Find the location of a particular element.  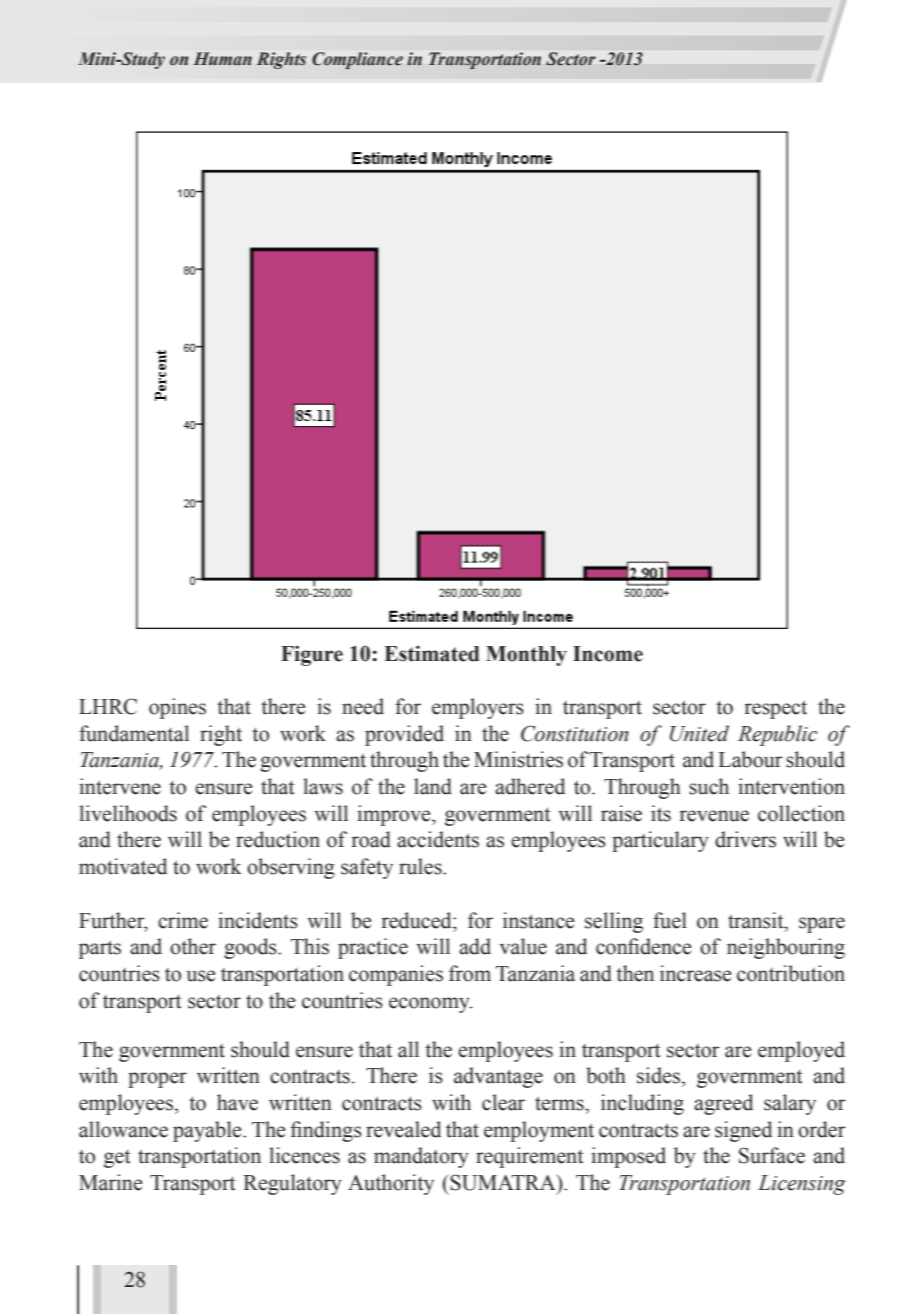

Estimated is located at coordinates (432, 653).
